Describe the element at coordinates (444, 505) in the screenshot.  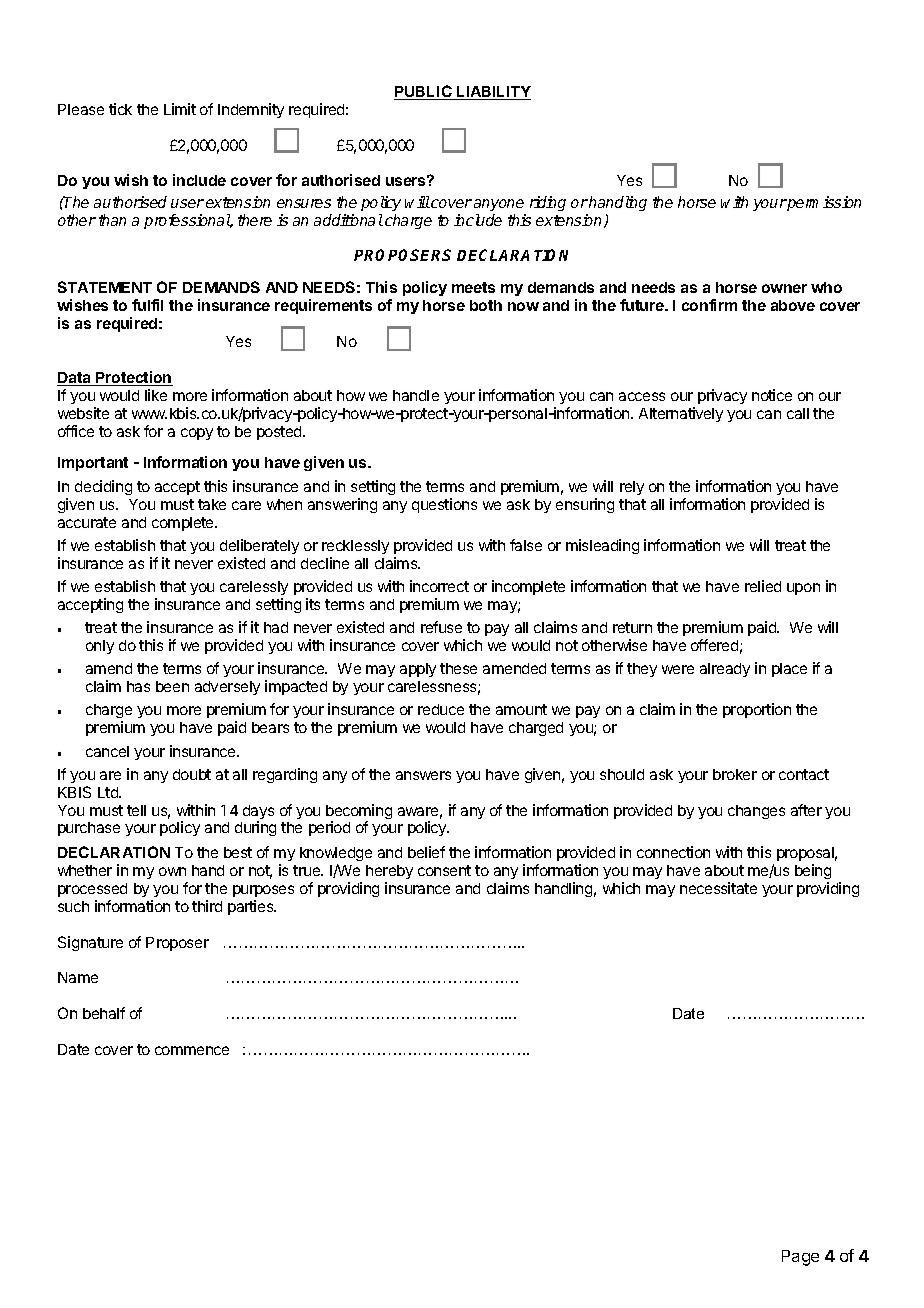
I see `questions` at that location.
